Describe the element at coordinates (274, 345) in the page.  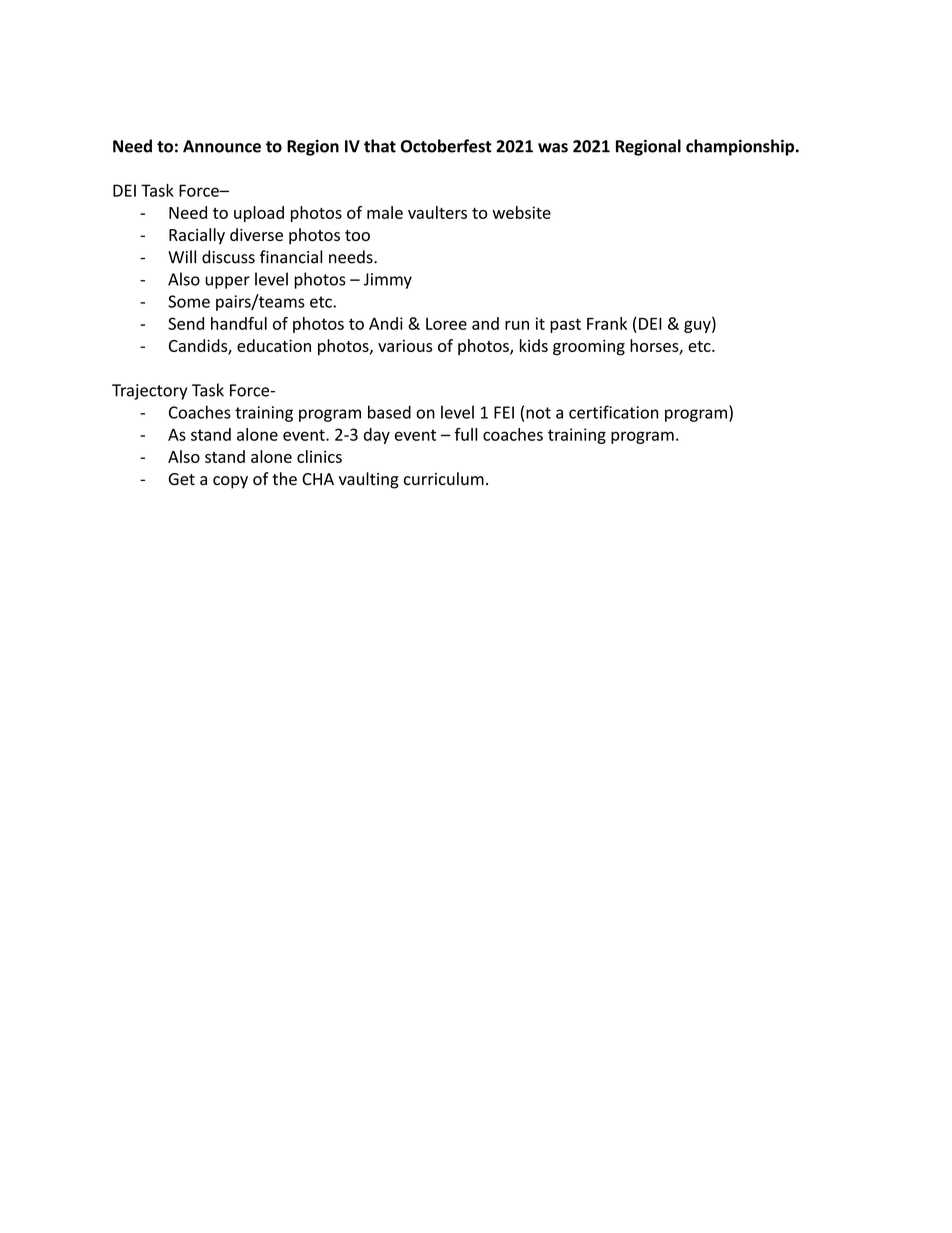
I see `education` at that location.
